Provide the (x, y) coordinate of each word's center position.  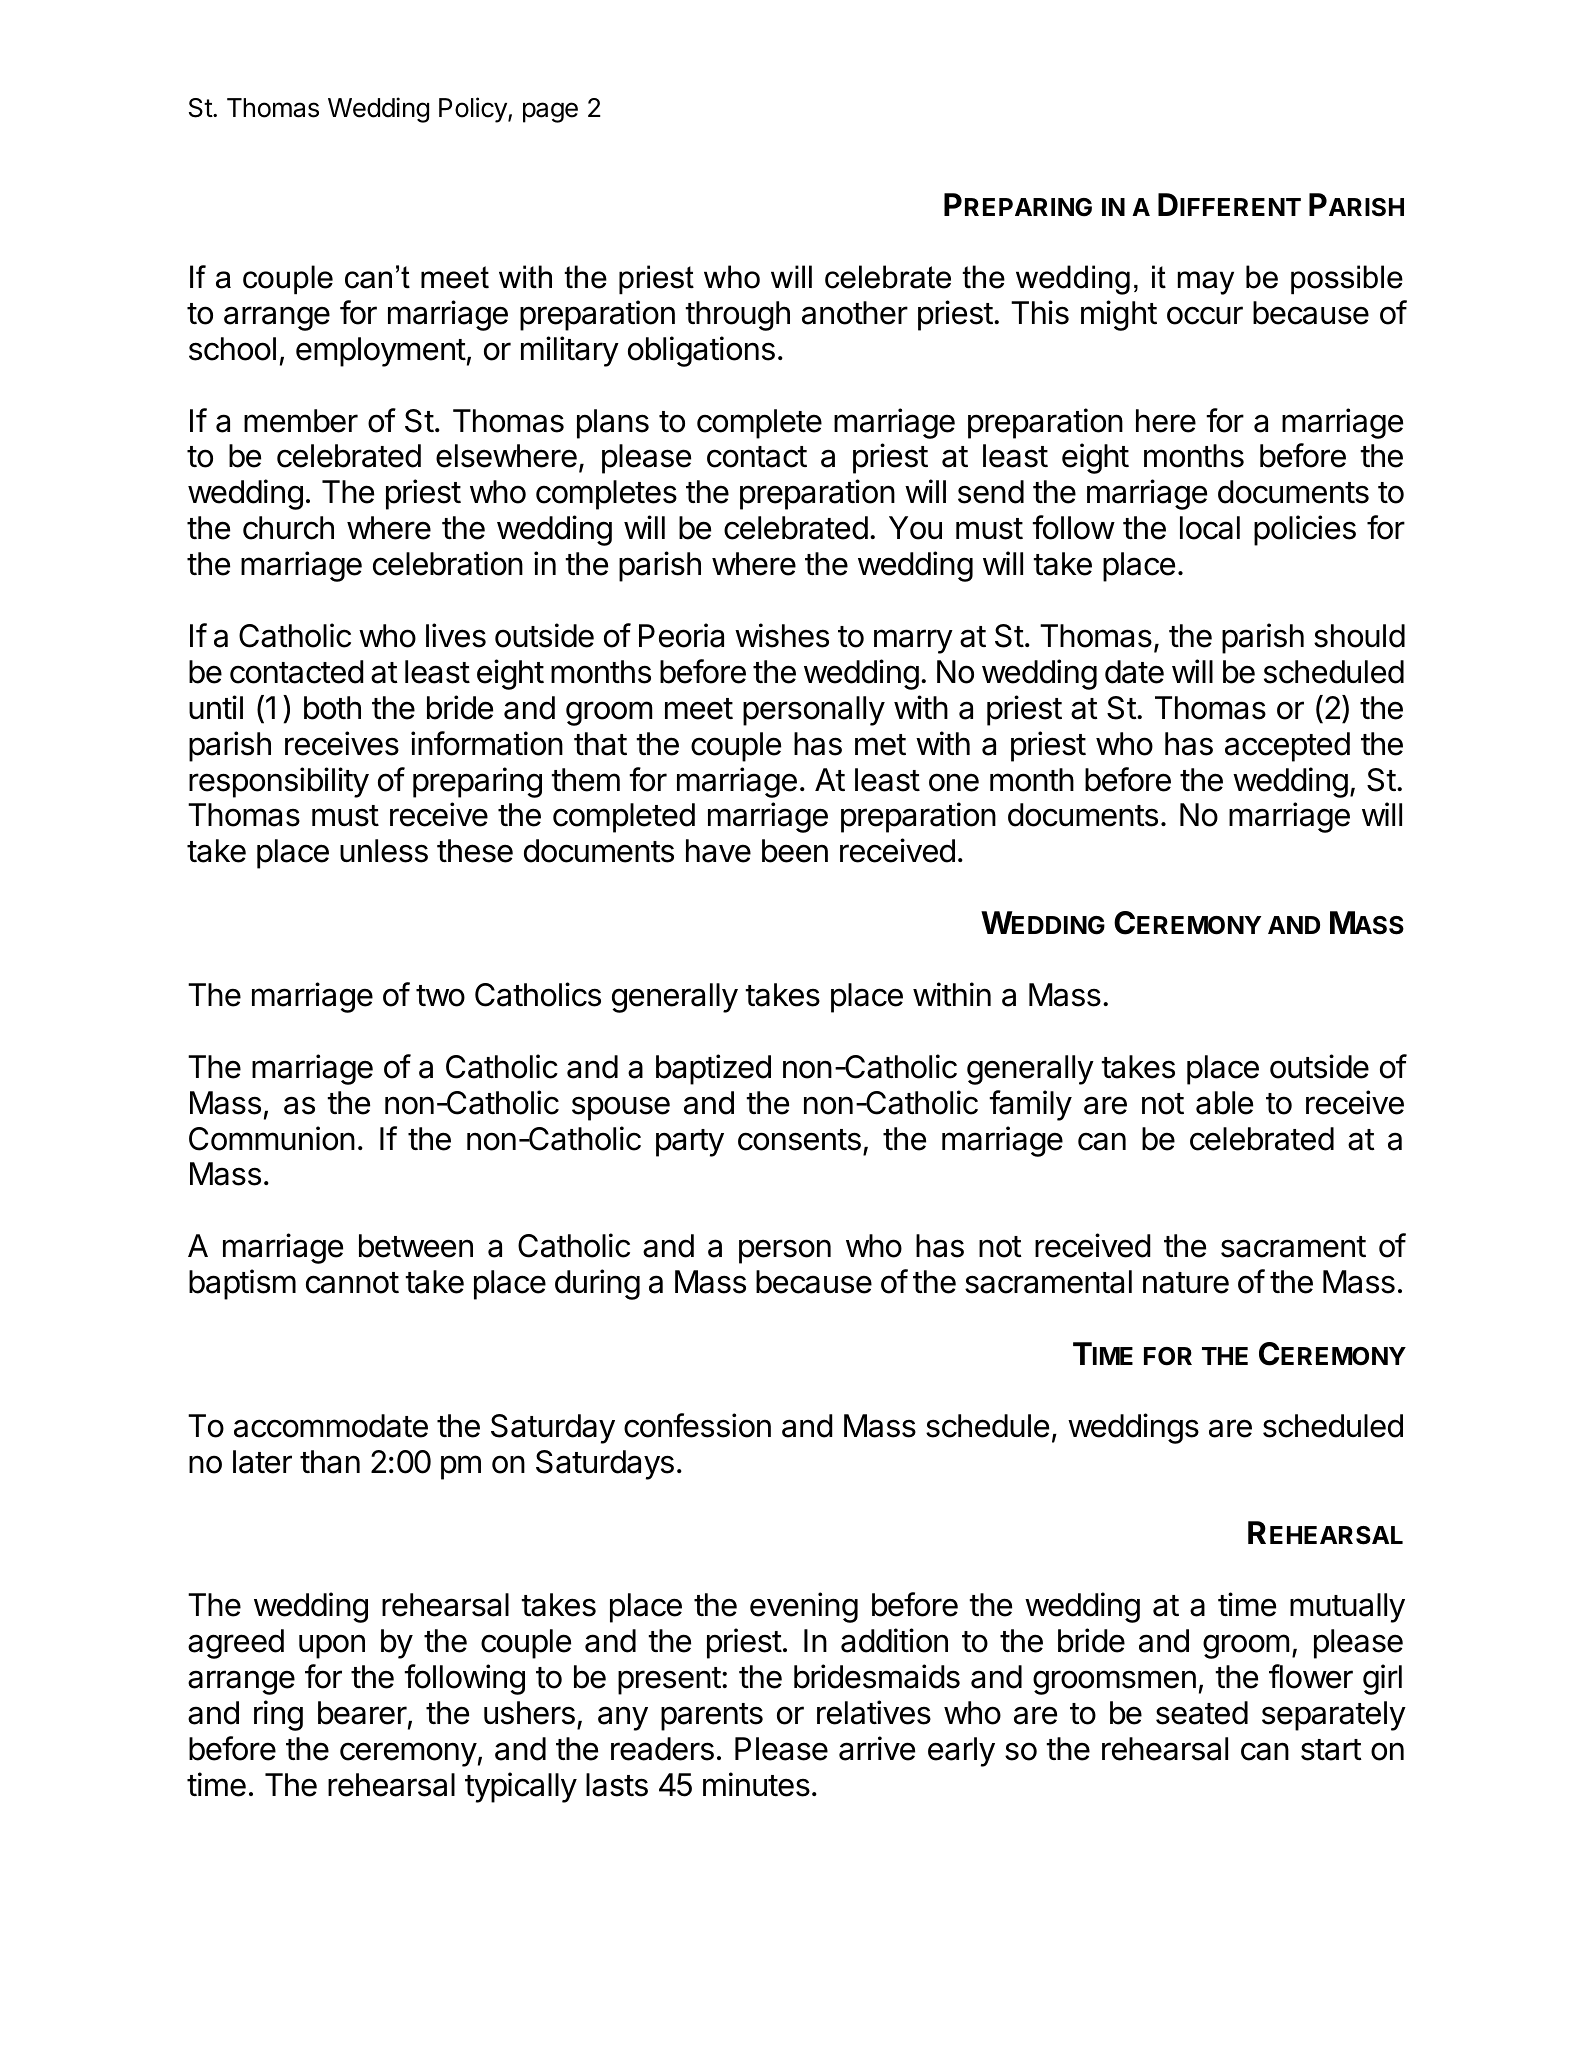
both (332, 708)
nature (1186, 1283)
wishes (782, 635)
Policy (474, 110)
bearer (362, 1713)
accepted (1287, 747)
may (1206, 283)
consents (799, 1140)
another (855, 313)
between (416, 1246)
